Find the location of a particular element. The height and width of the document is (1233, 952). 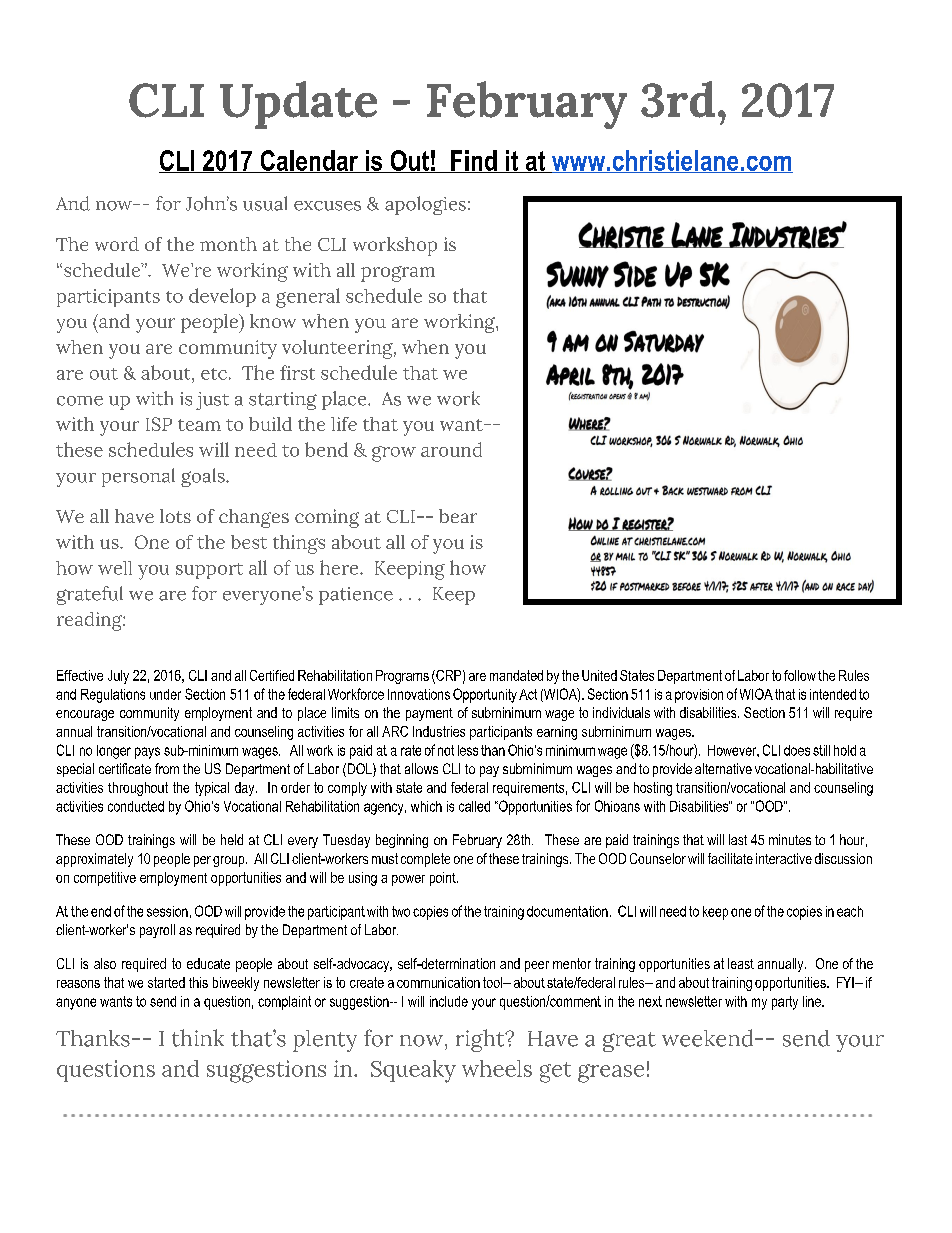

right is located at coordinates (481, 1040).
